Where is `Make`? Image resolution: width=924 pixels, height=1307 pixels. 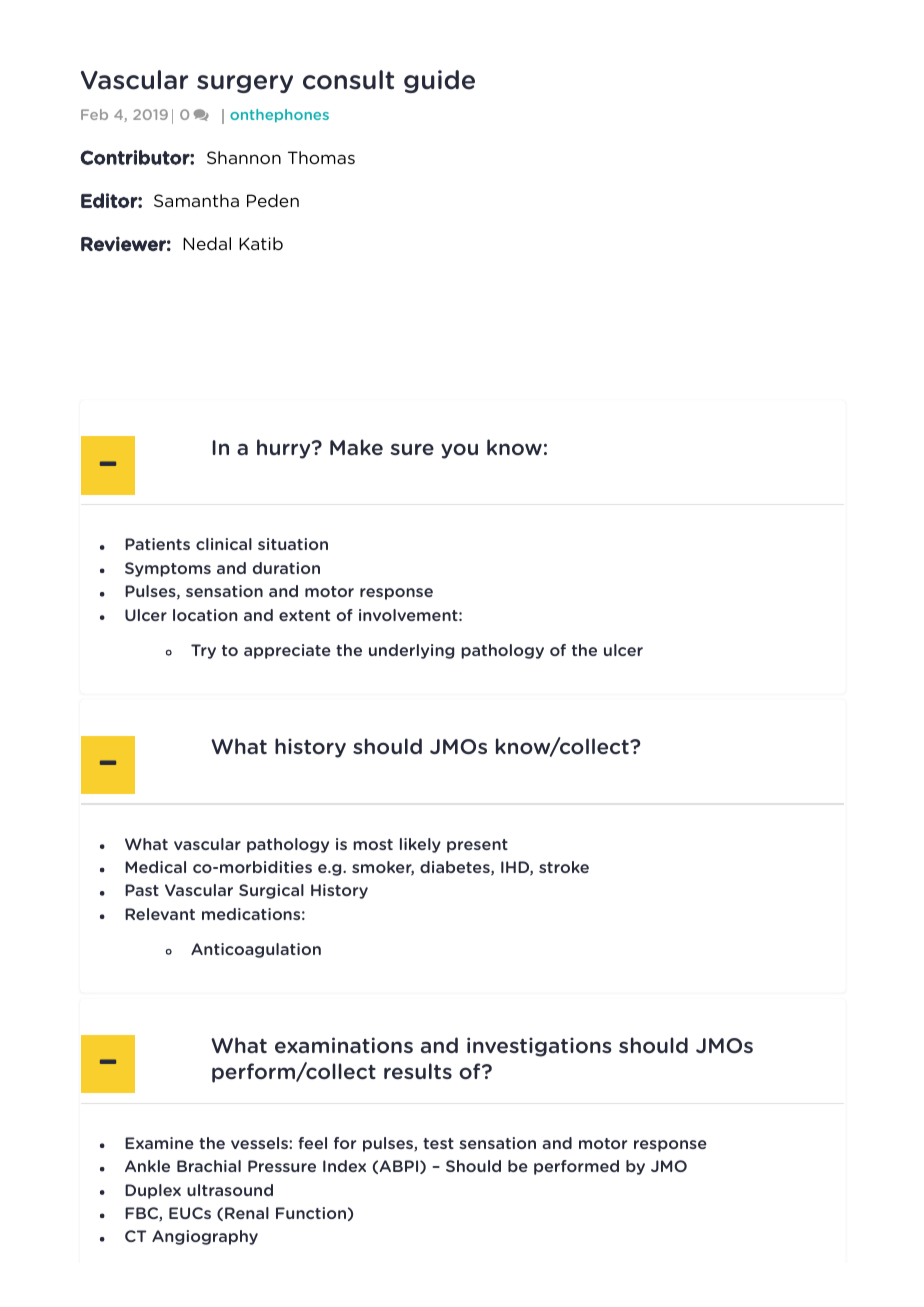 Make is located at coordinates (356, 447).
